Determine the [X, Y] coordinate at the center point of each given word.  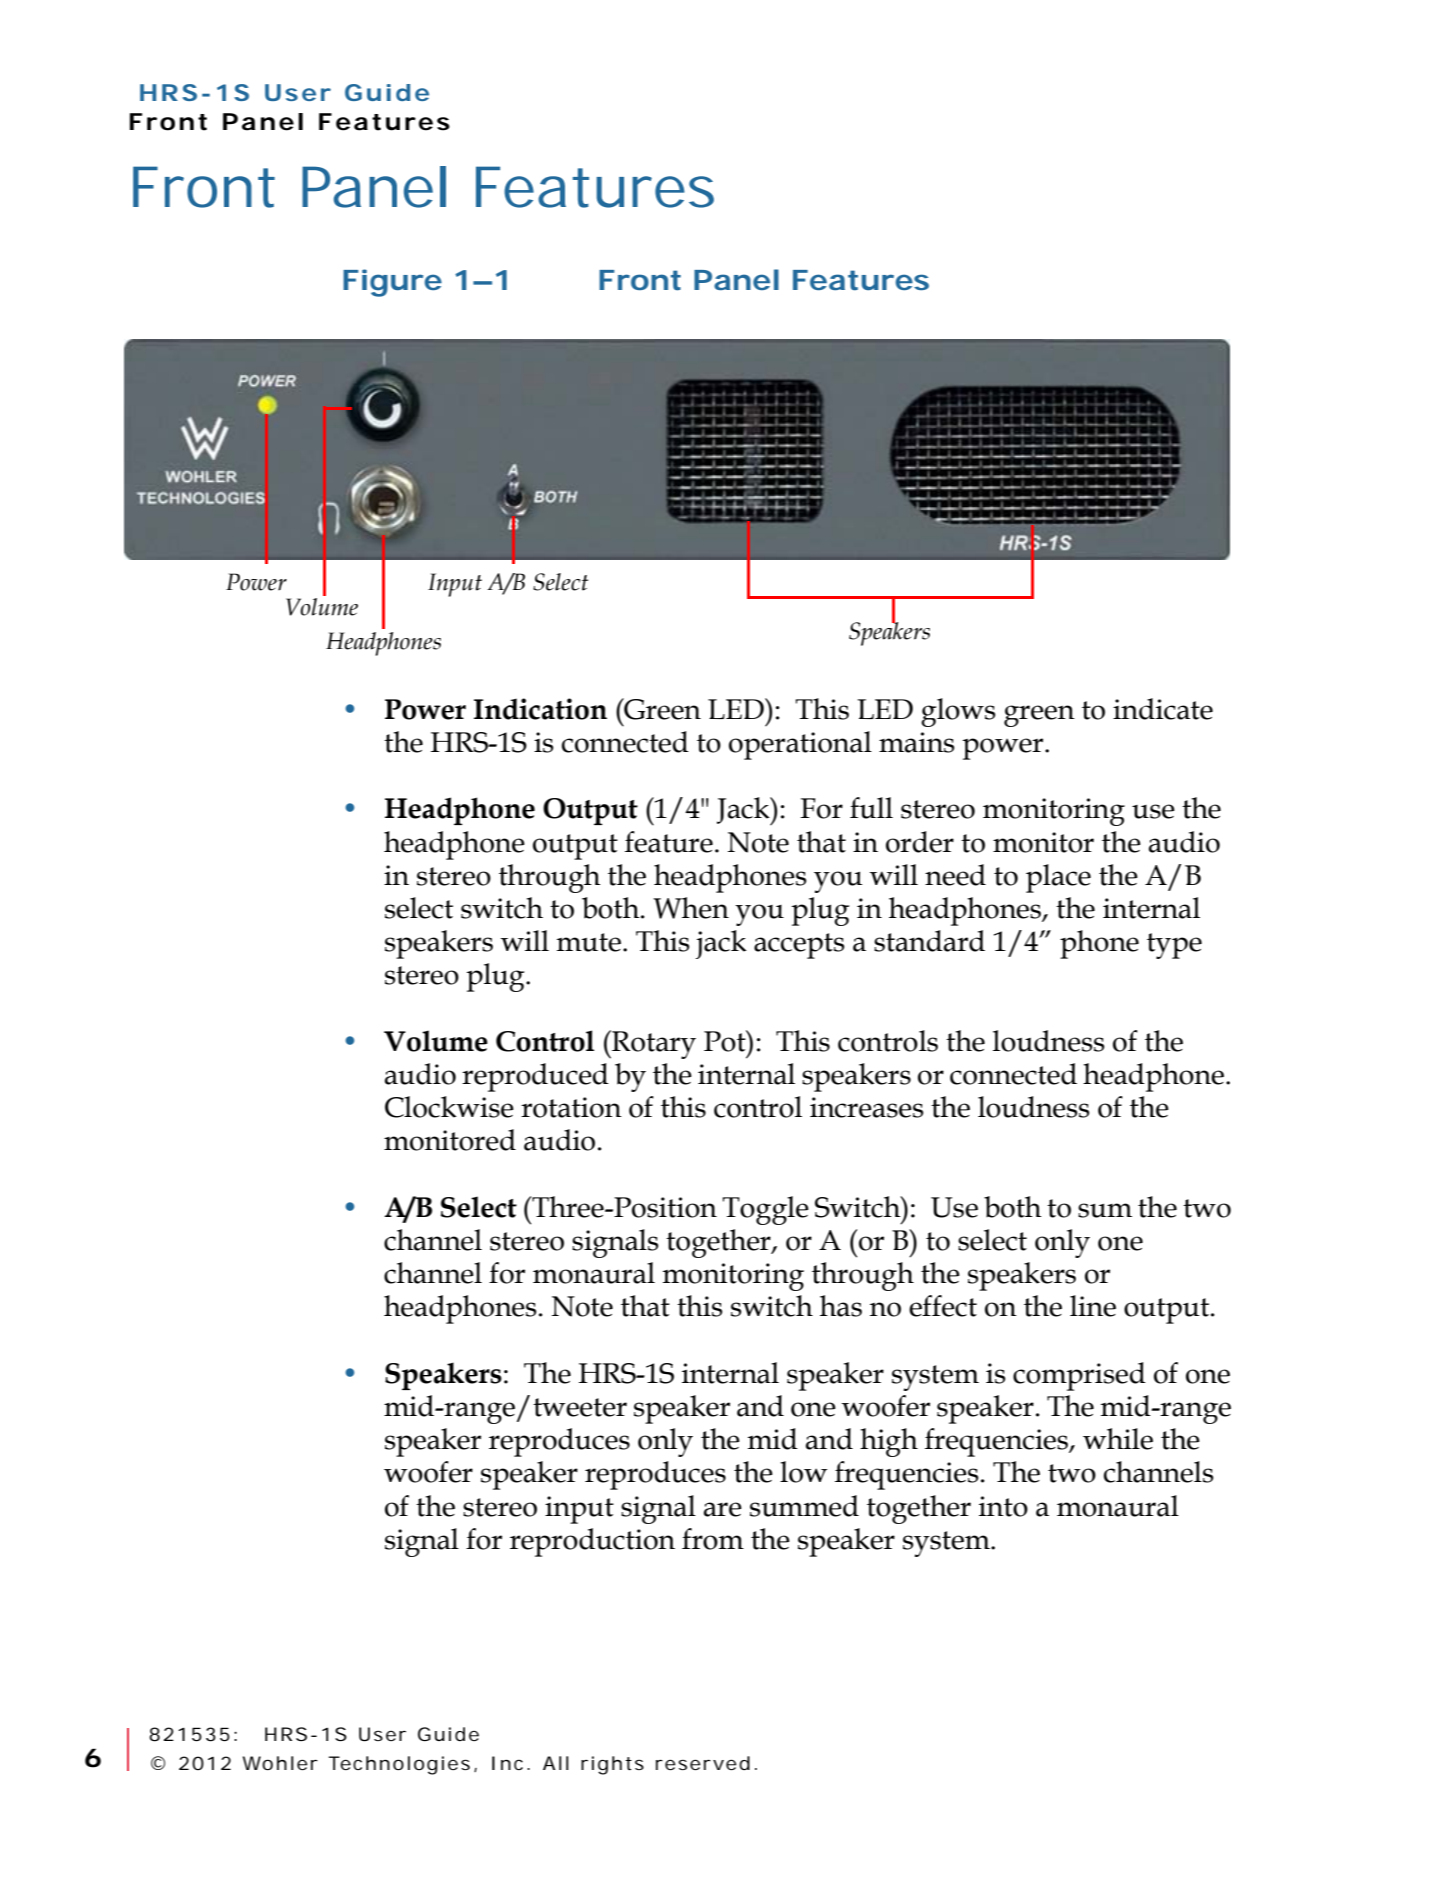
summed [804, 1506]
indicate [1163, 709]
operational [800, 745]
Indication [540, 709]
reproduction [592, 1542]
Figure [392, 283]
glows [958, 712]
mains [916, 742]
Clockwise [449, 1107]
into [1003, 1506]
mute [589, 942]
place [1058, 878]
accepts [799, 946]
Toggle [765, 1210]
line [1093, 1306]
